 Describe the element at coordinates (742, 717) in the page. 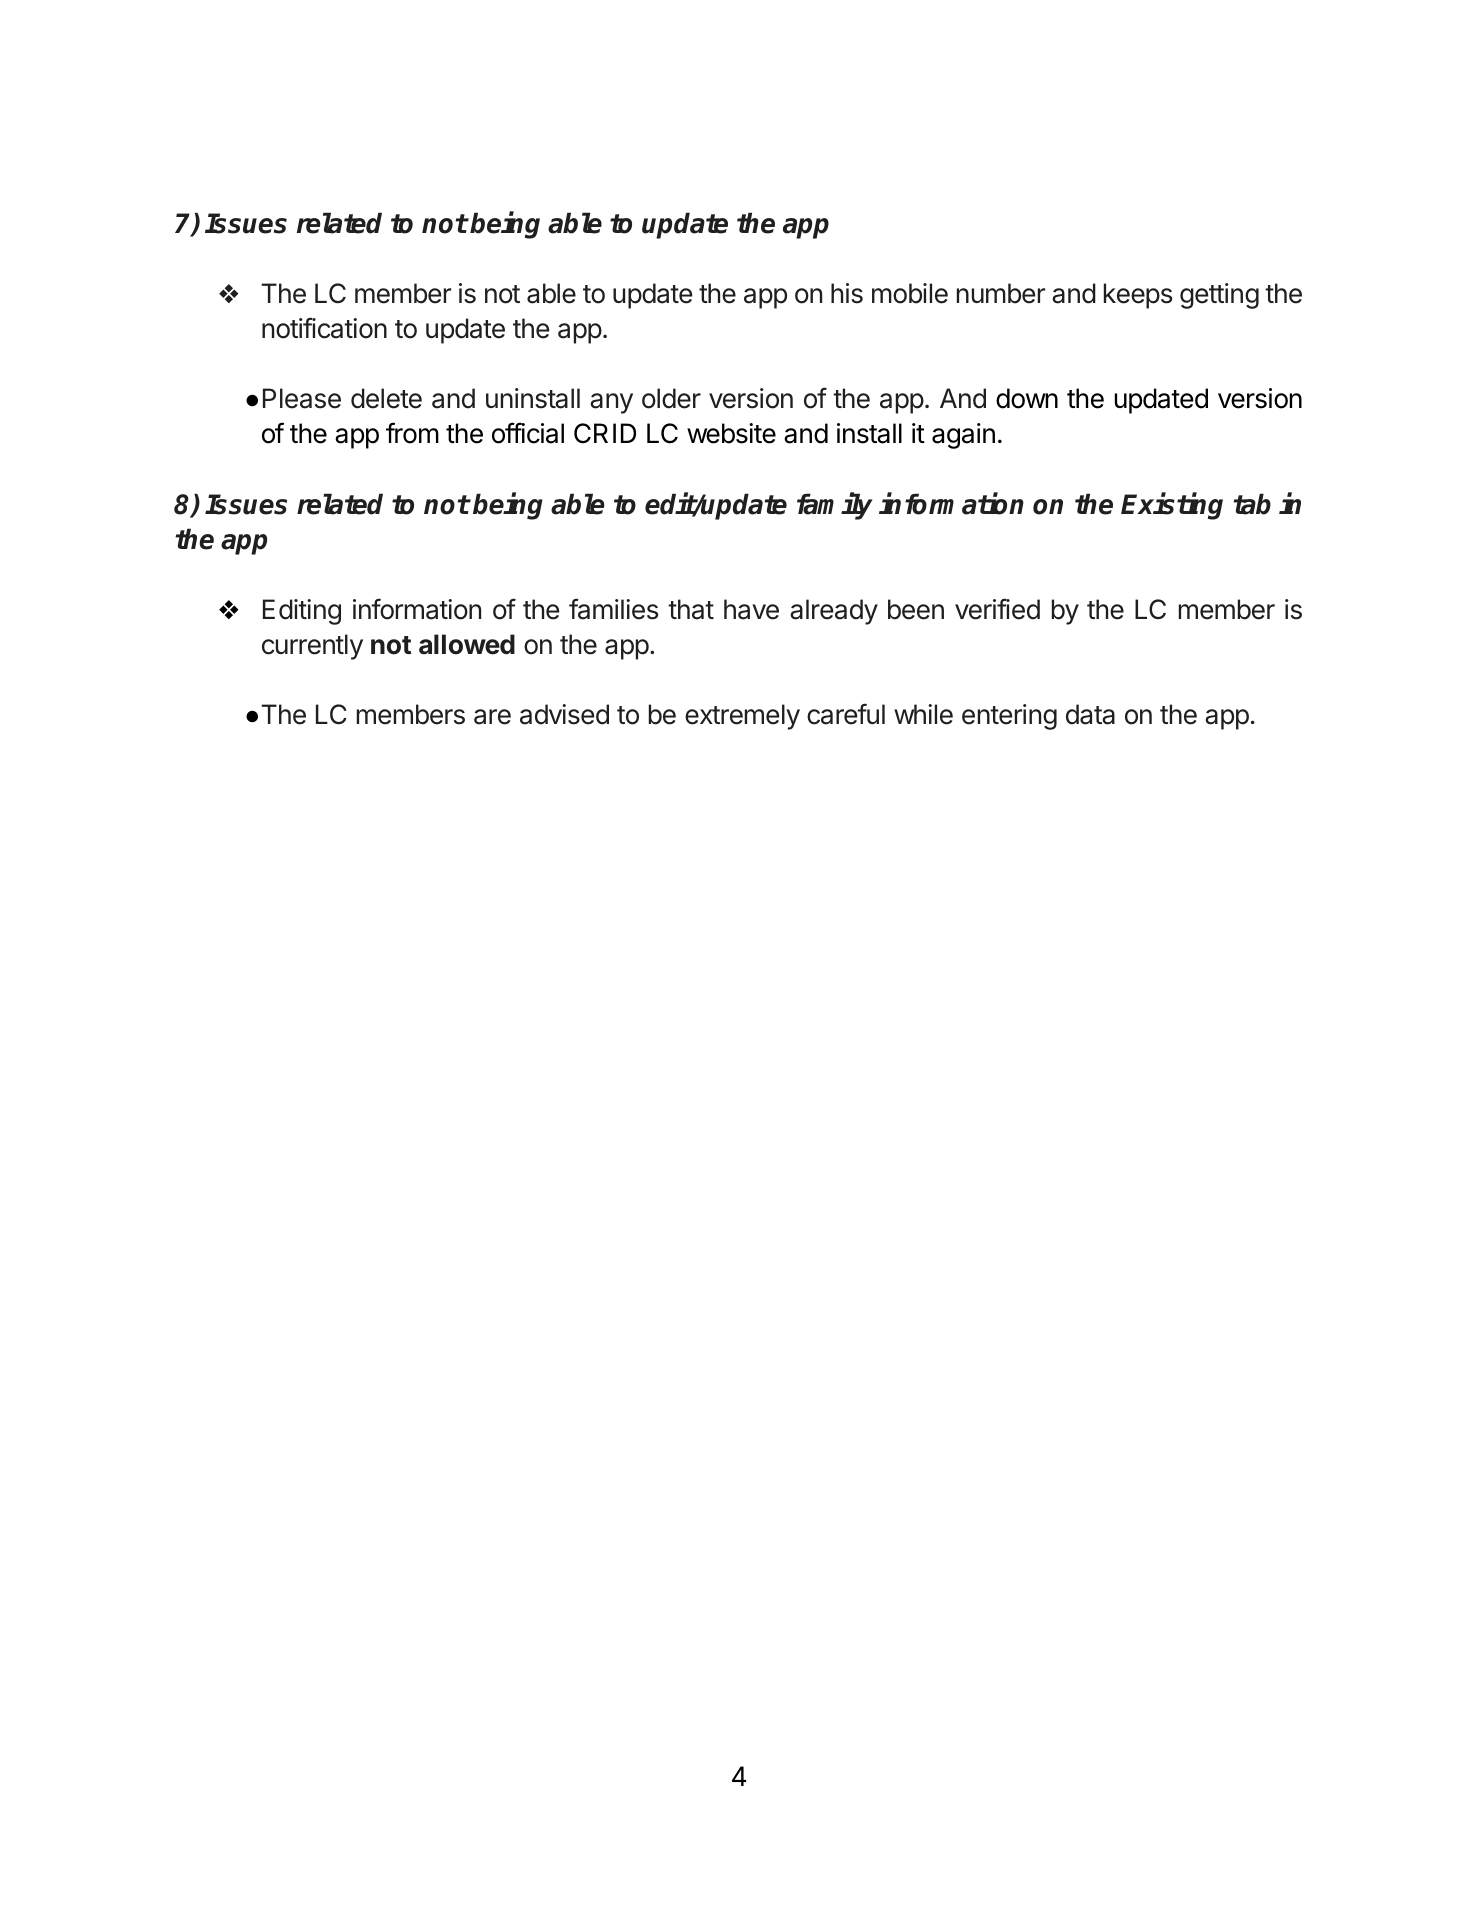

I see `extremely` at that location.
